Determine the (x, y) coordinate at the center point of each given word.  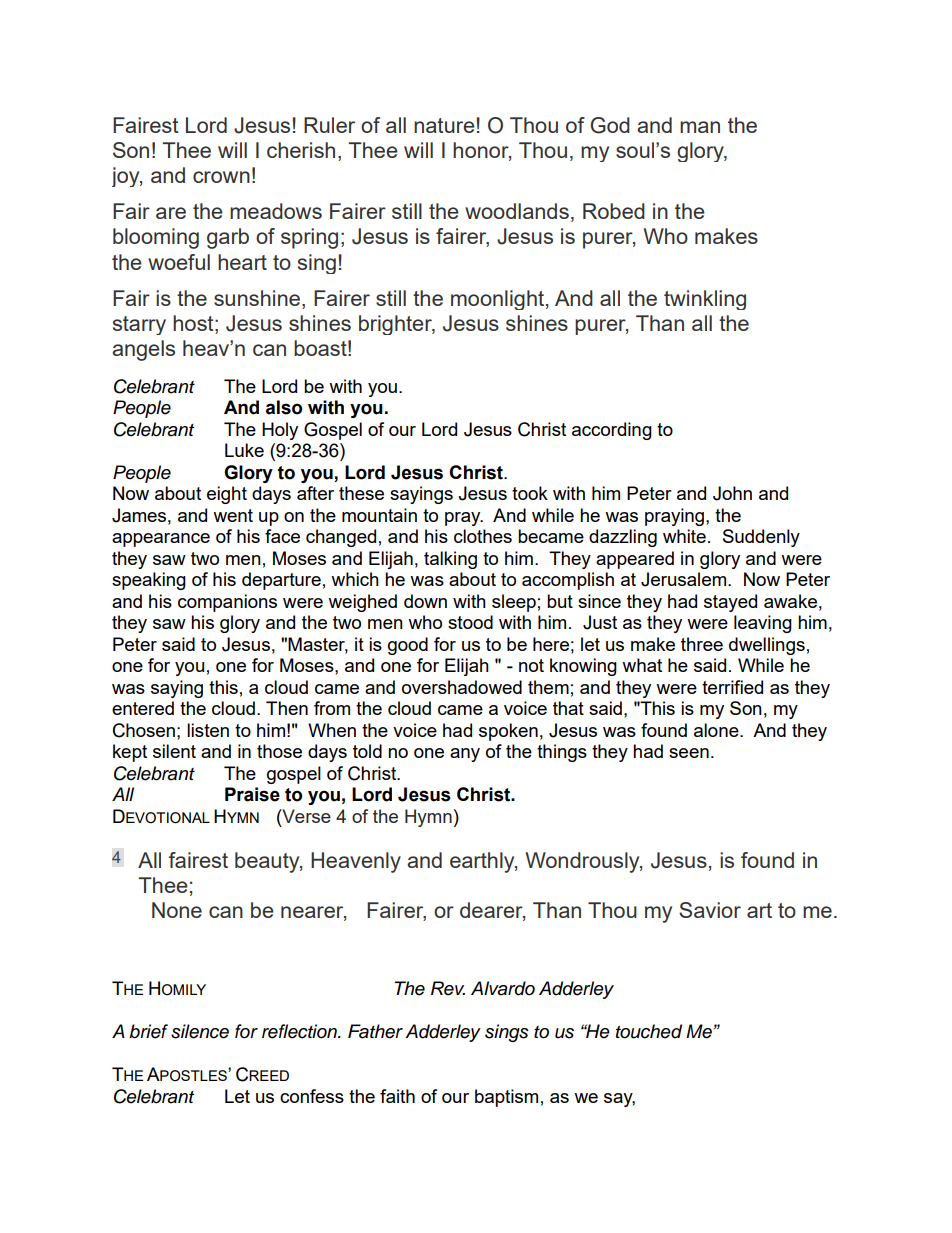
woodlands (517, 211)
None (177, 910)
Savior (710, 910)
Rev (448, 988)
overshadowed (462, 687)
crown (221, 177)
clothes (483, 536)
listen (208, 730)
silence (200, 1031)
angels (143, 350)
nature (444, 125)
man (700, 127)
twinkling (705, 300)
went (233, 515)
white (684, 536)
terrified (732, 687)
